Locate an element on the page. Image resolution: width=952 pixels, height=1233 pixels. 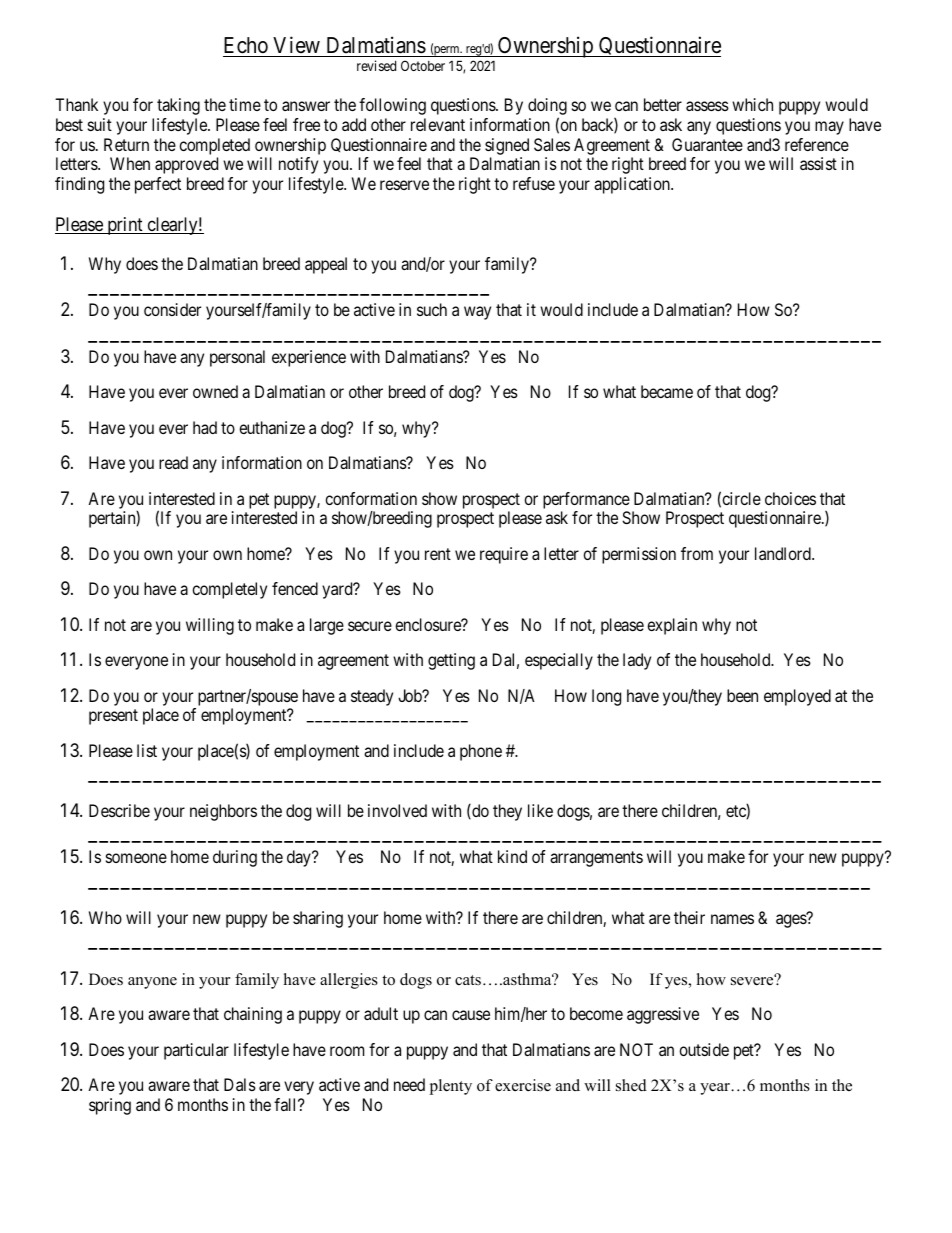
taking is located at coordinates (178, 106).
